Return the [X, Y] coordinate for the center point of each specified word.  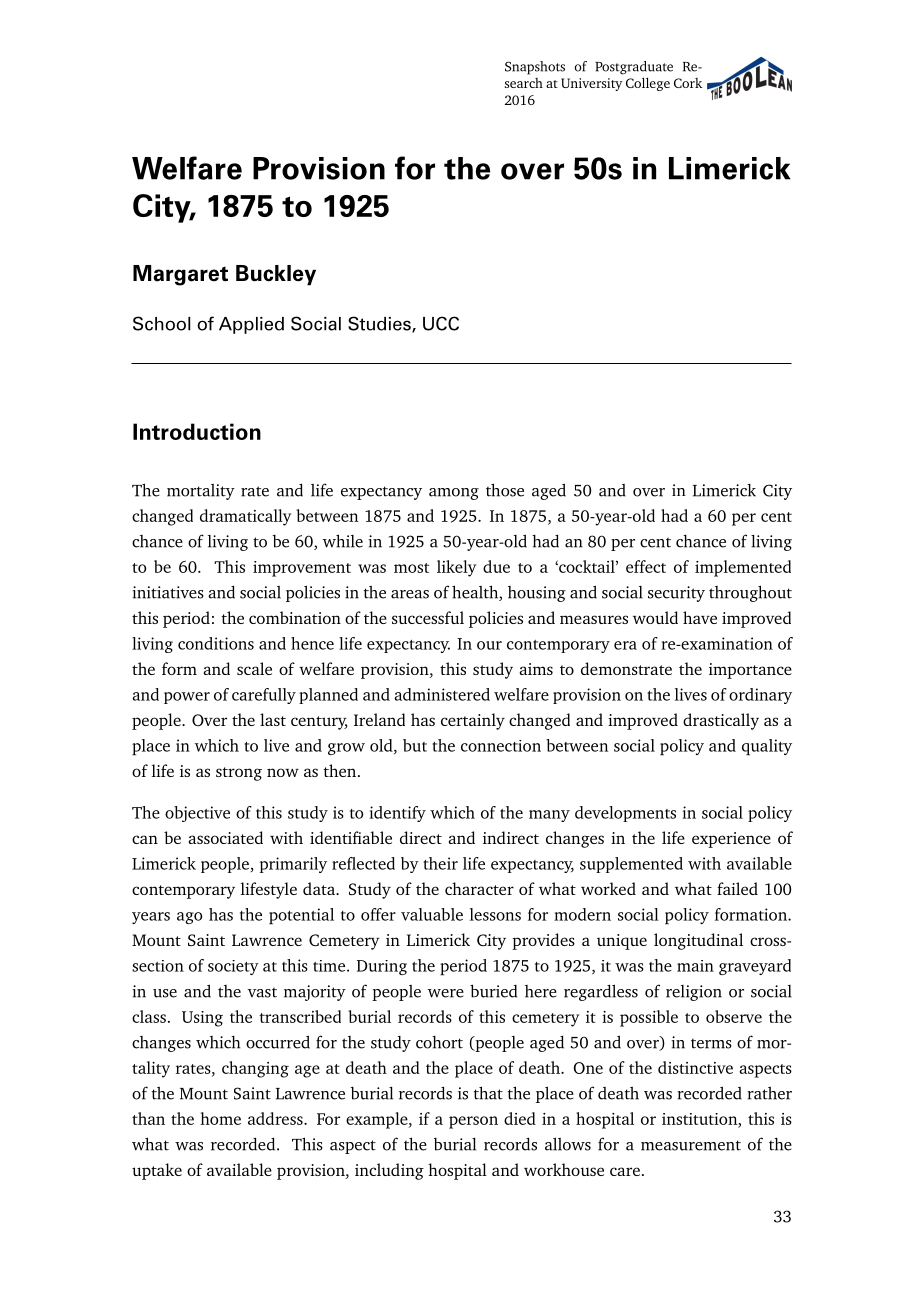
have [700, 617]
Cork [688, 83]
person [473, 1122]
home [220, 1118]
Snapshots [535, 68]
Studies [380, 324]
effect [646, 566]
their [440, 863]
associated [226, 837]
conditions [216, 643]
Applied [251, 325]
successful [428, 617]
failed [737, 888]
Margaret [180, 275]
